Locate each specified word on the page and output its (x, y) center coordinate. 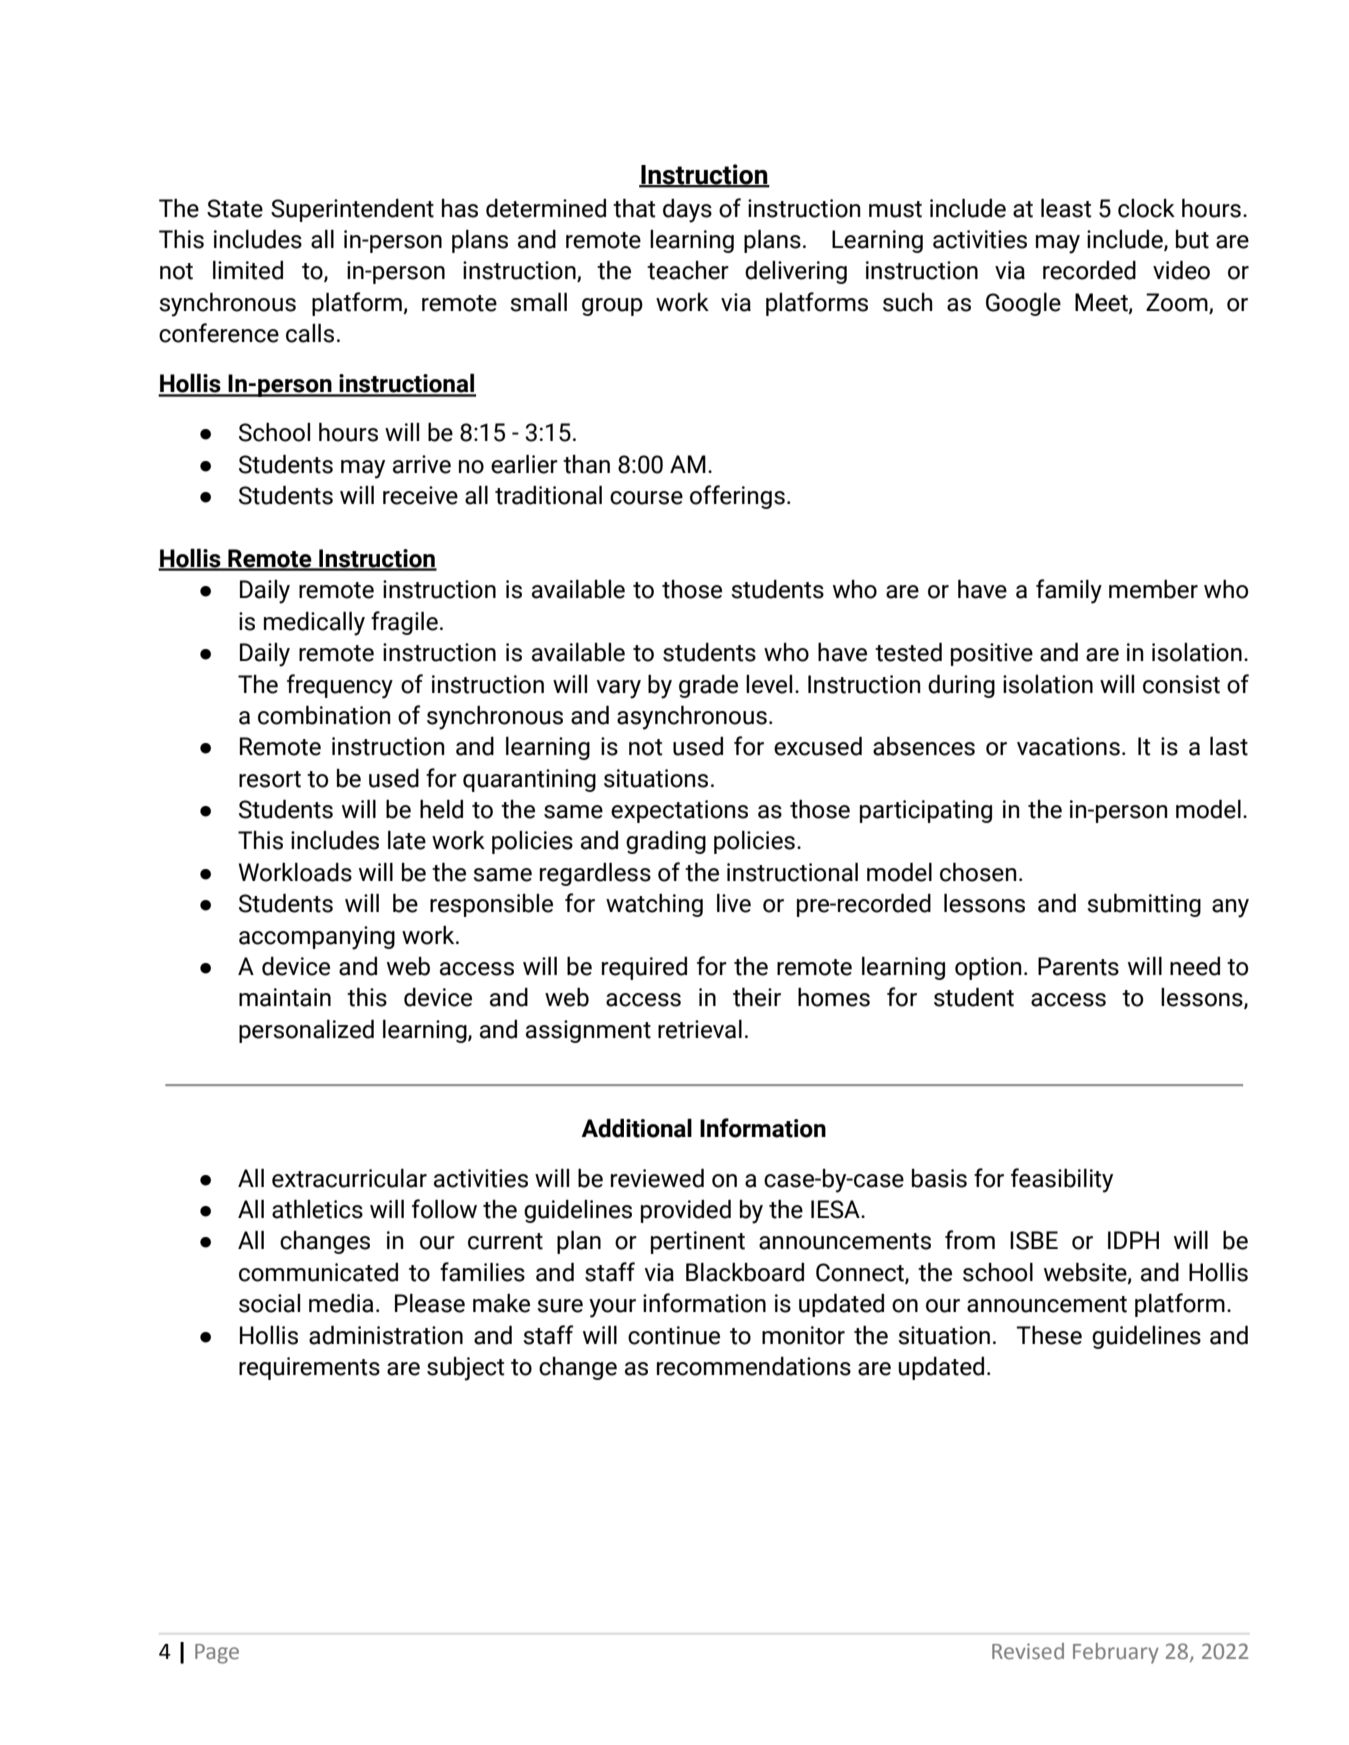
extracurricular (349, 1178)
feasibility (1062, 1180)
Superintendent (352, 210)
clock (1146, 208)
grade (708, 686)
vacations (1068, 746)
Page (217, 1654)
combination (324, 715)
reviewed (657, 1178)
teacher (688, 270)
